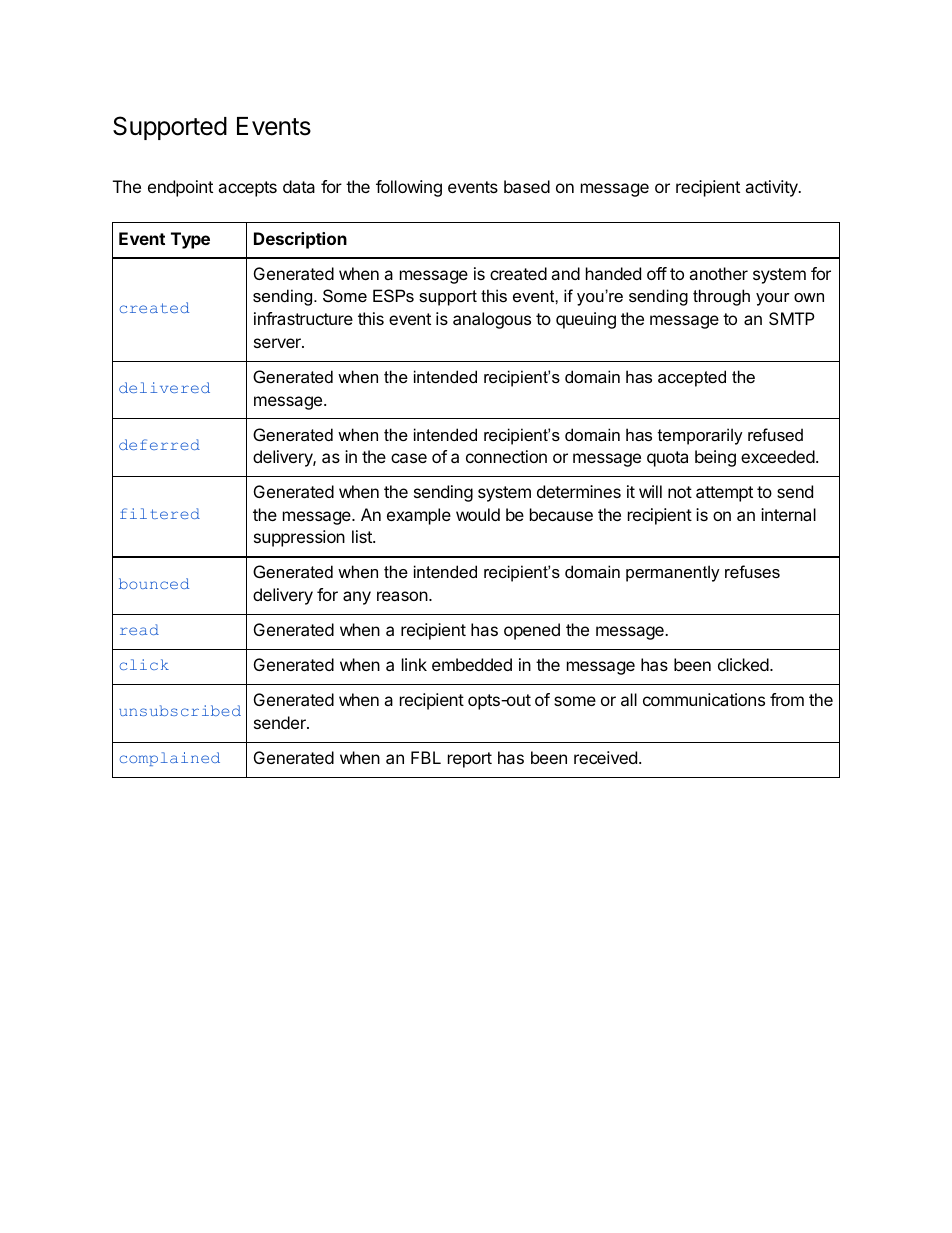 Image resolution: width=952 pixels, height=1233 pixels. What do you see at coordinates (170, 759) in the screenshot?
I see `complained` at bounding box center [170, 759].
